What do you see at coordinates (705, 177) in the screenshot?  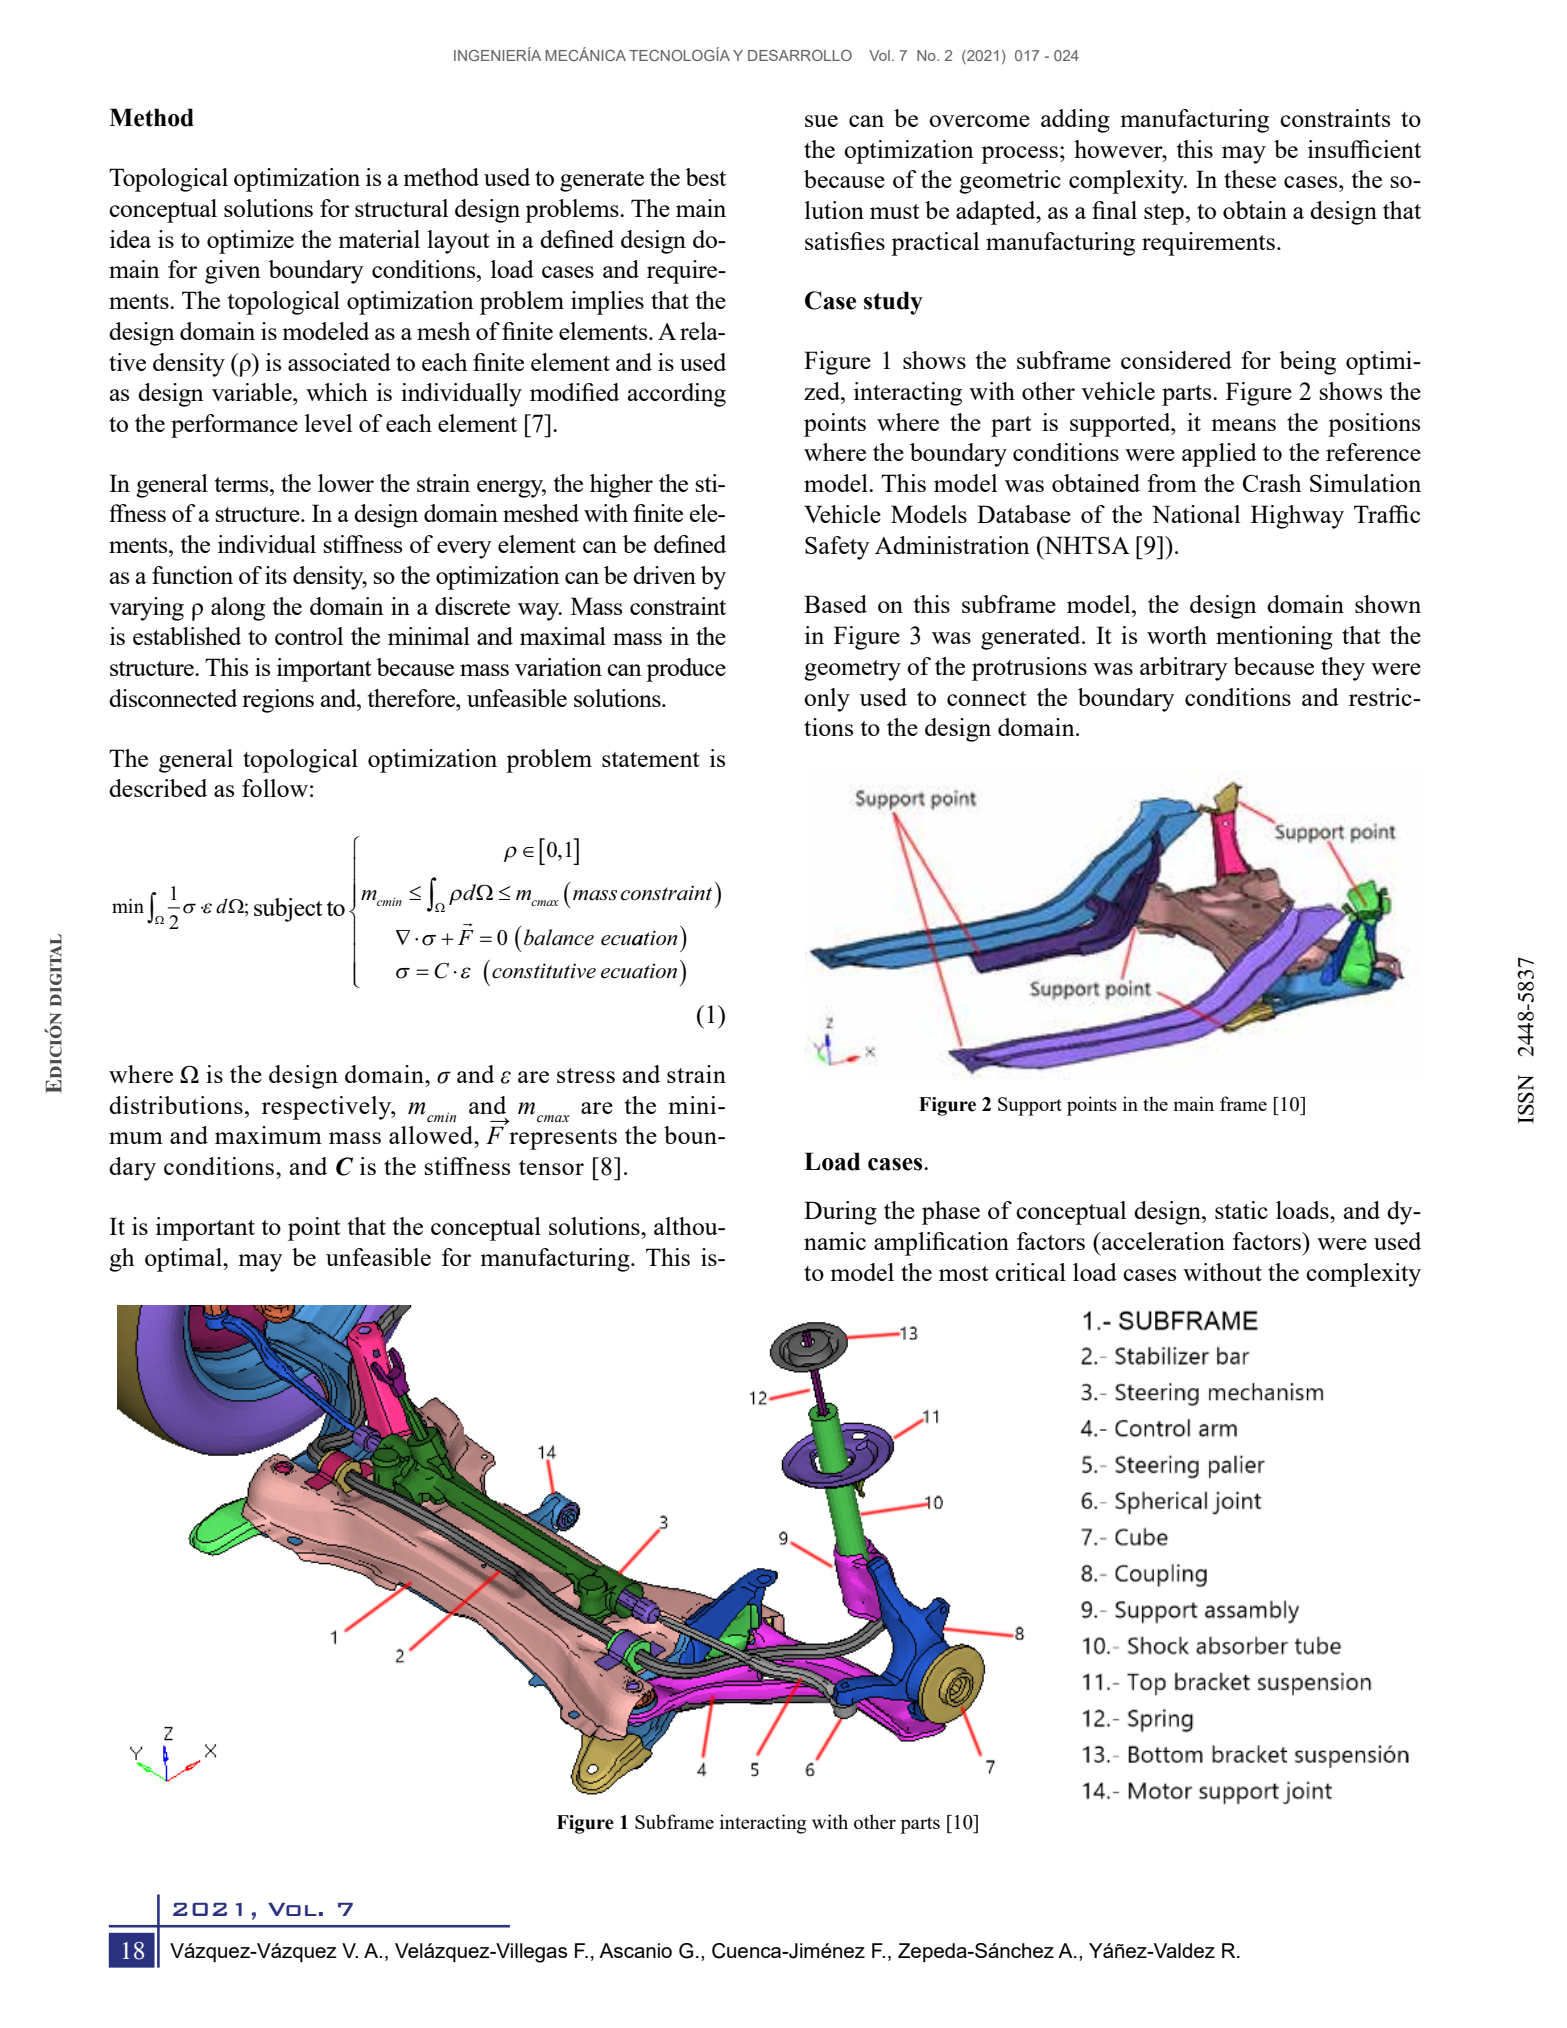 I see `best` at bounding box center [705, 177].
